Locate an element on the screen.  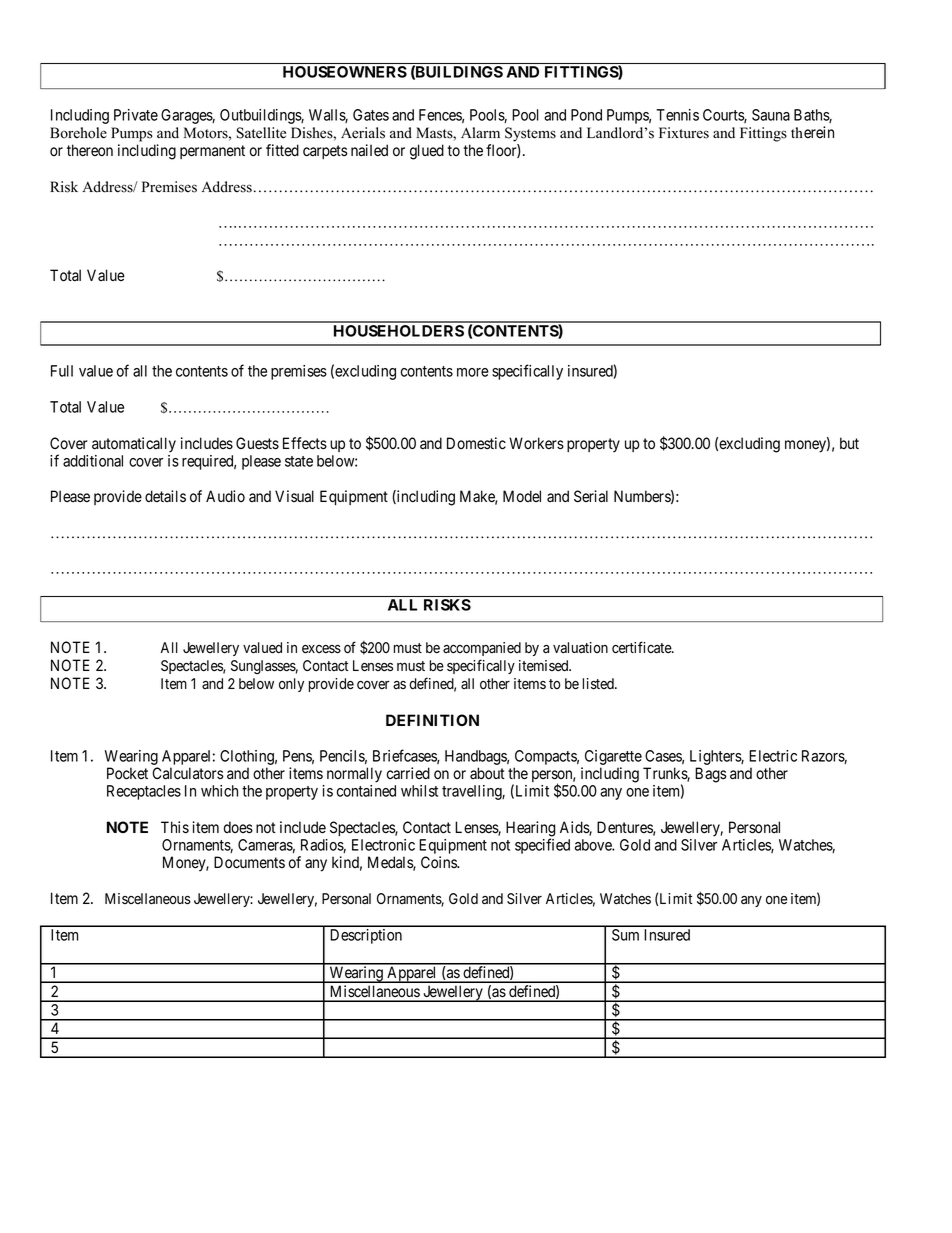
but is located at coordinates (849, 443).
